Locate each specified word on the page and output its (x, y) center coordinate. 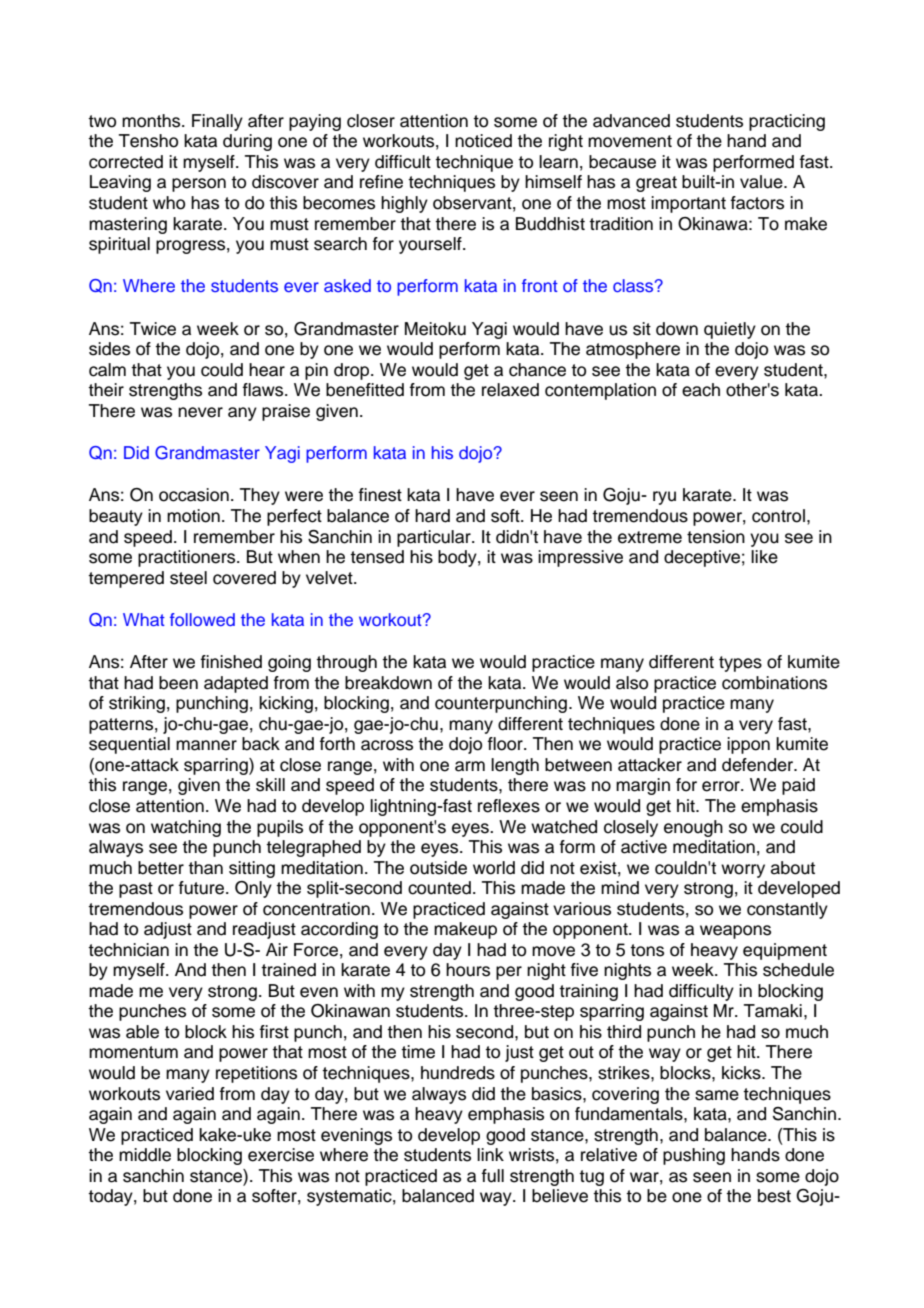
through (346, 663)
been (178, 683)
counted (439, 888)
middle (145, 1155)
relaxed (510, 390)
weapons (735, 932)
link (490, 1154)
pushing (694, 1156)
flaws (264, 390)
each (701, 390)
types (740, 664)
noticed (483, 141)
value (762, 182)
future (202, 888)
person (199, 185)
